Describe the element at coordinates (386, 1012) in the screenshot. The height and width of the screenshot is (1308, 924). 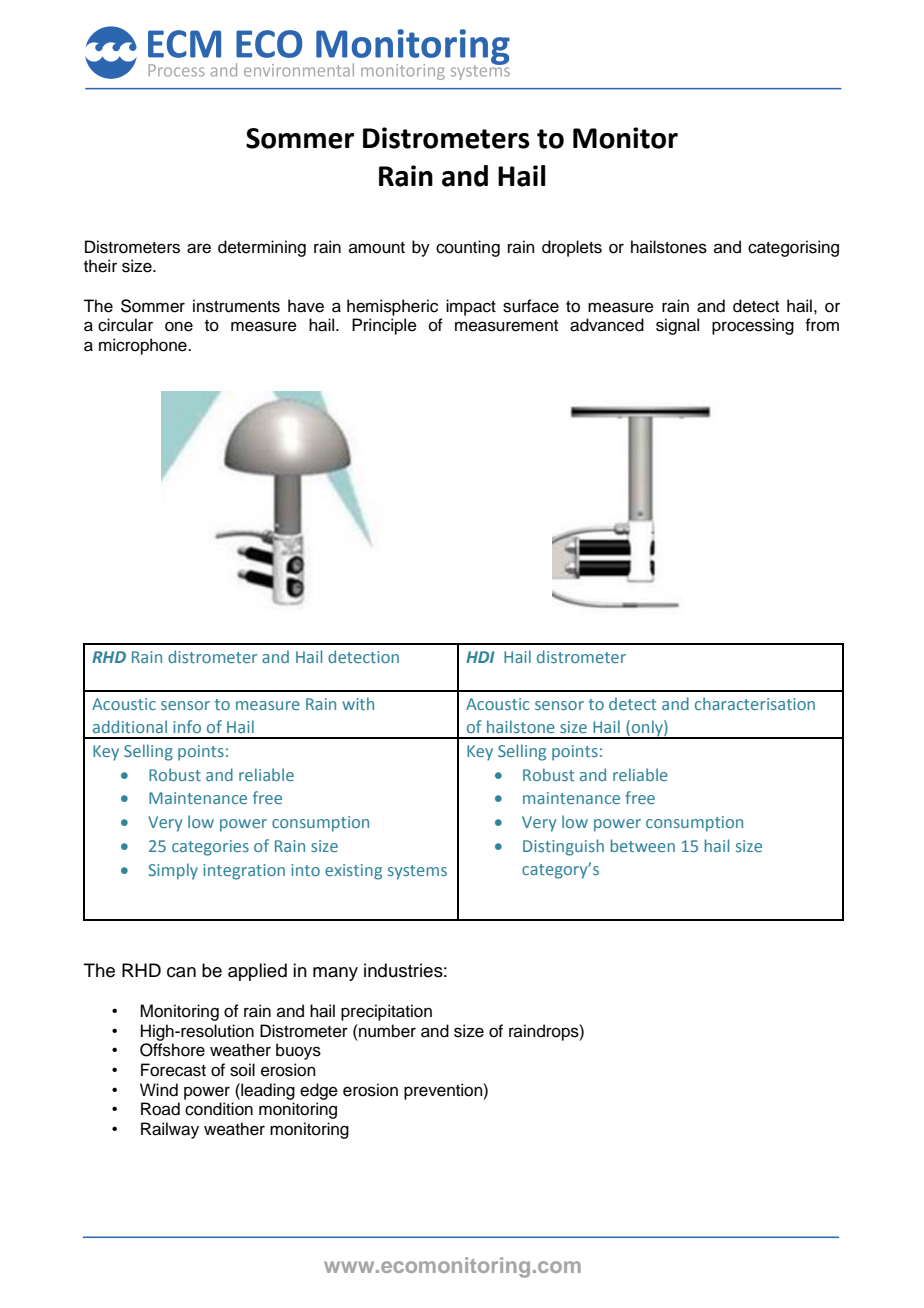
I see `precipitation` at that location.
